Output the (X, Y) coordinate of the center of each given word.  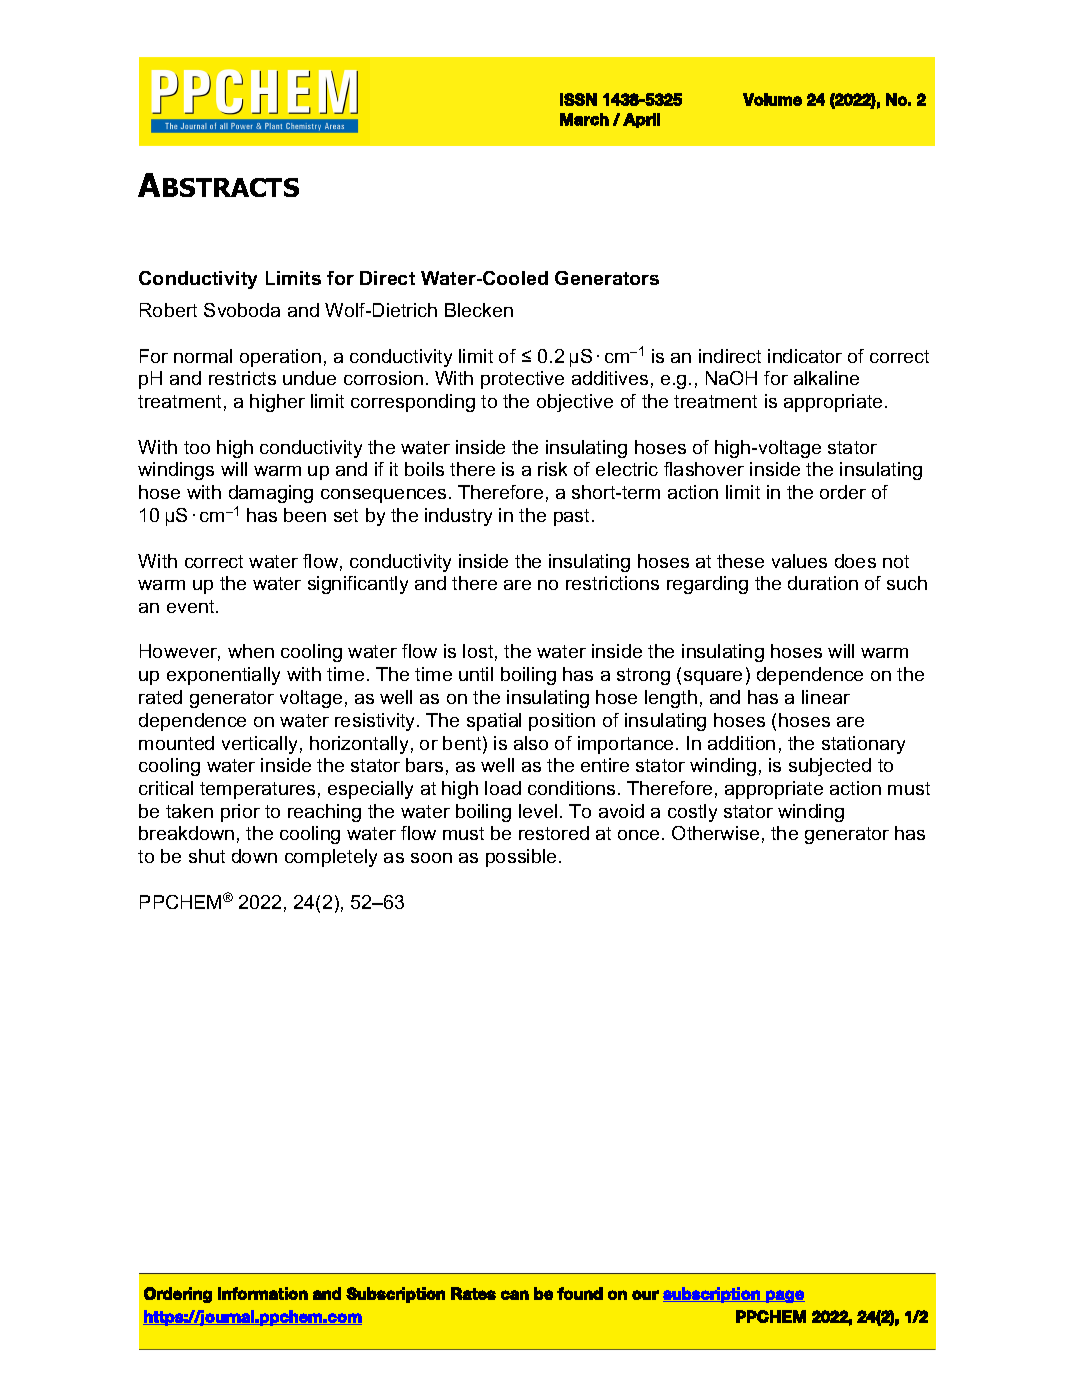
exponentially (223, 676)
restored (554, 833)
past (573, 517)
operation (280, 358)
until (476, 674)
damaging (271, 494)
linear (826, 697)
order (843, 492)
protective (522, 380)
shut (207, 856)
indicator (805, 356)
